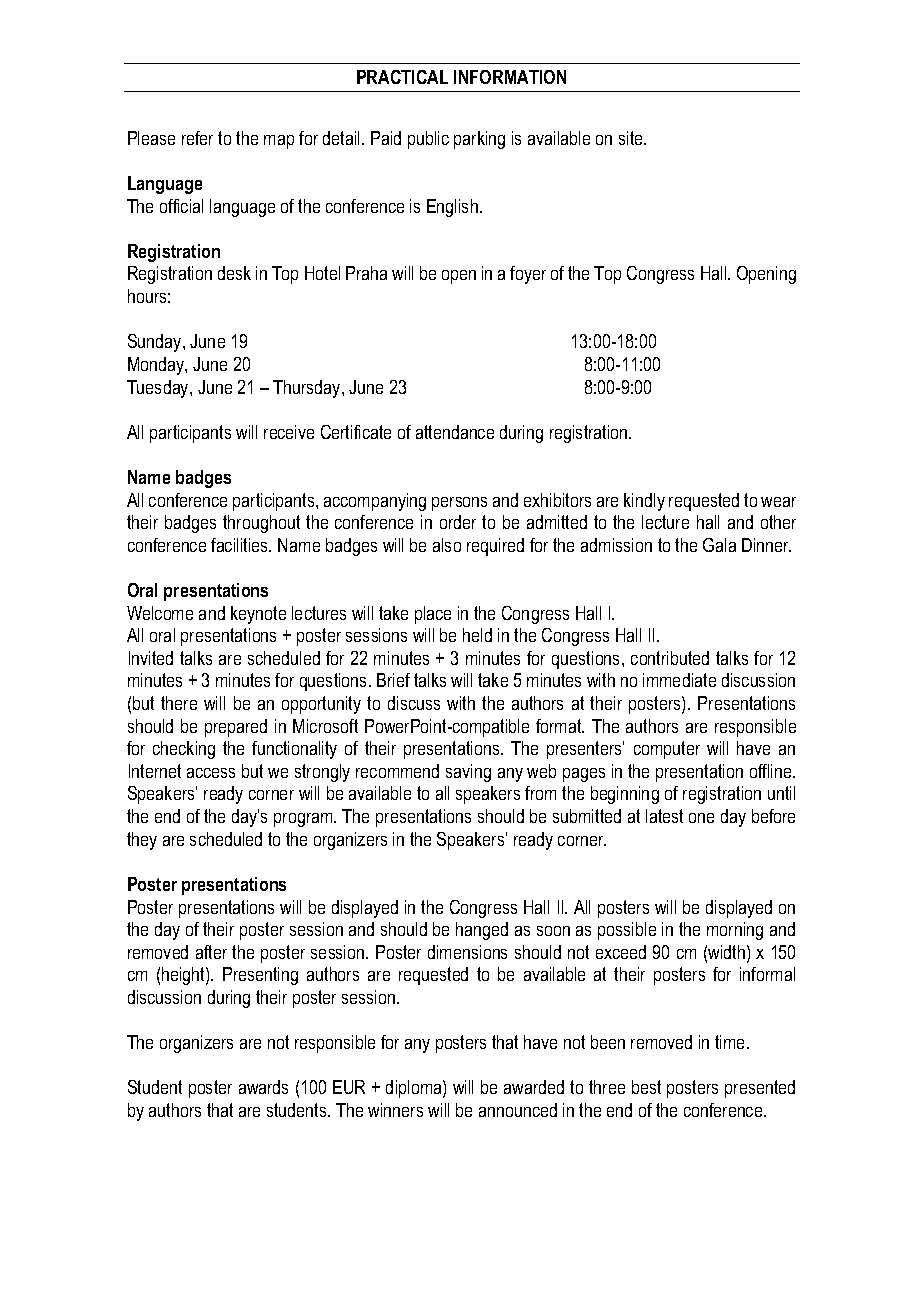 This screenshot has width=924, height=1305. I want to click on access, so click(211, 773).
